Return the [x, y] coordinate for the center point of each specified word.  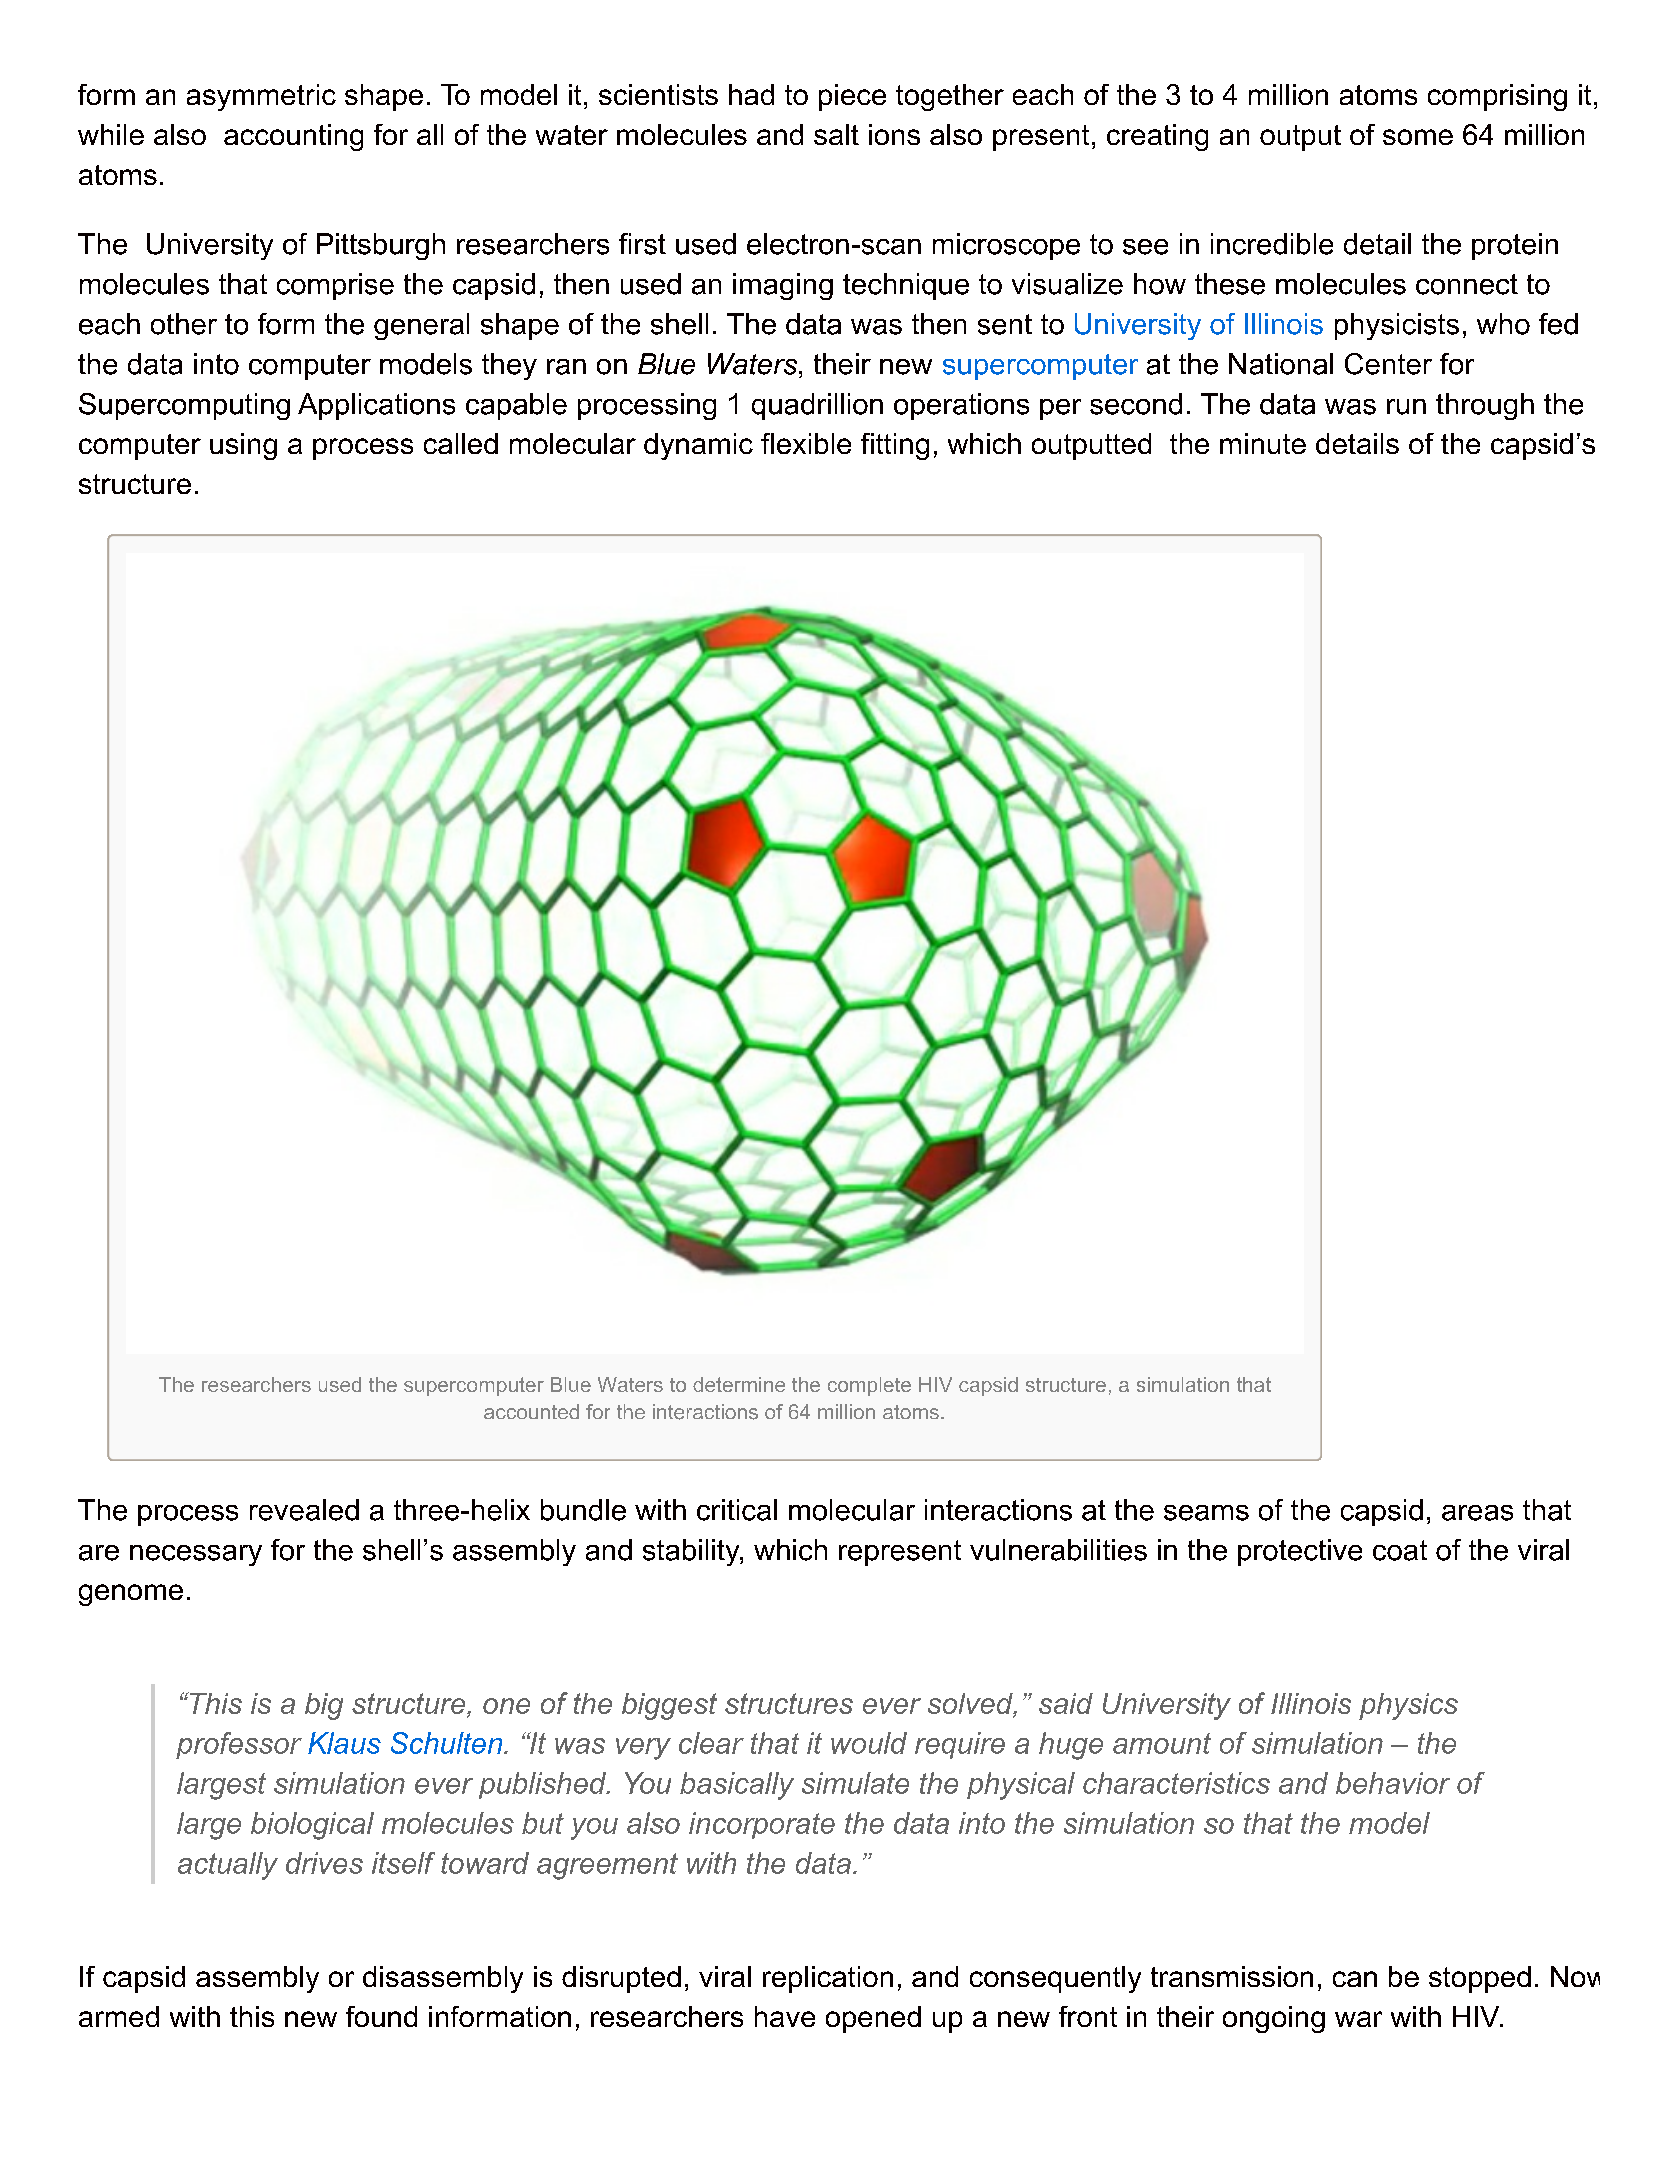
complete [869, 1386]
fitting [895, 446]
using [243, 446]
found [381, 2016]
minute [1263, 443]
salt [836, 134]
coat [1400, 1550]
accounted [531, 1411]
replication [828, 1979]
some [1418, 137]
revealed [304, 1510]
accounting [293, 137]
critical [737, 1510]
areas [1477, 1513]
